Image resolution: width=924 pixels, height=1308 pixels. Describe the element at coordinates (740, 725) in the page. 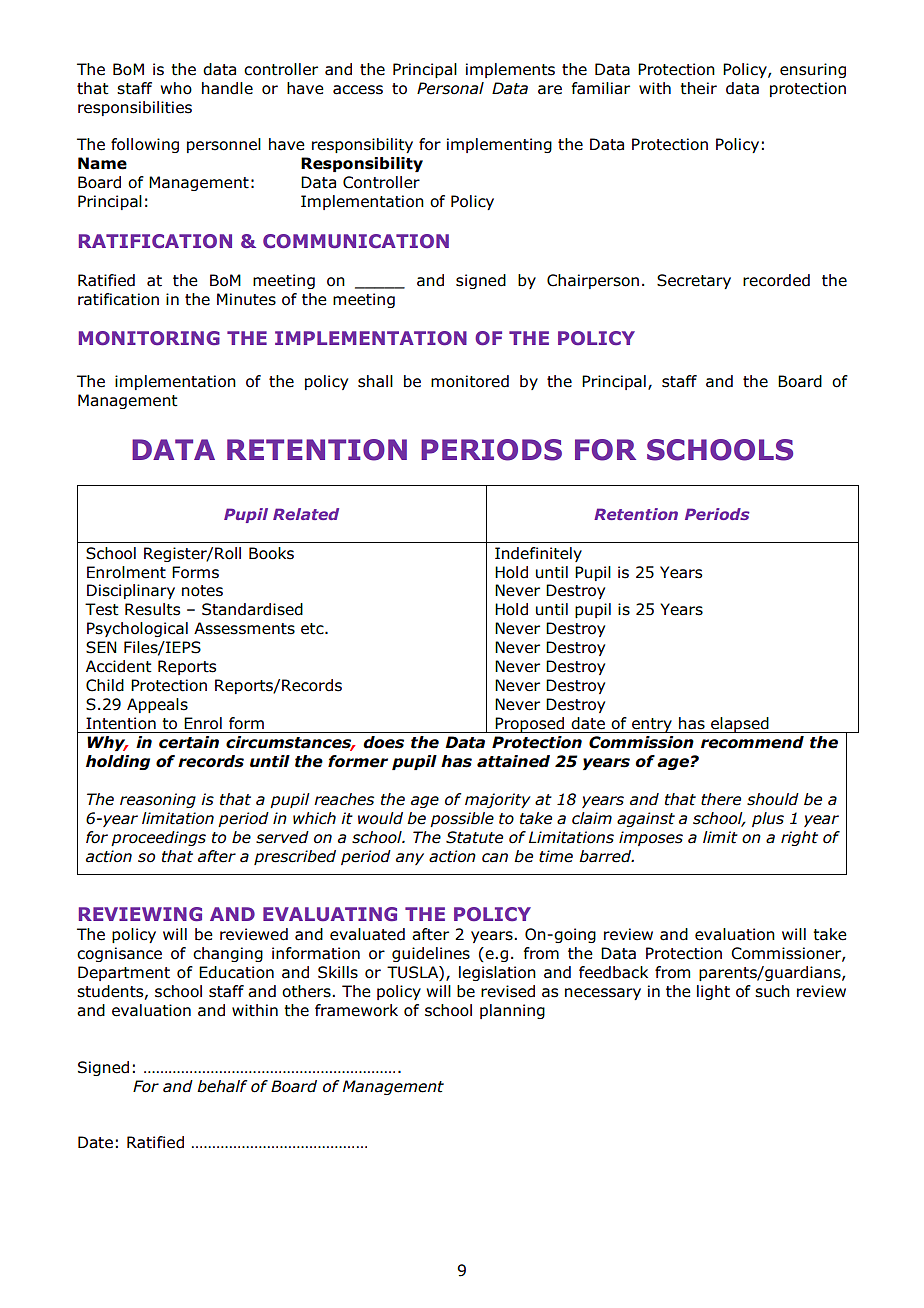

I see `elapsed` at that location.
